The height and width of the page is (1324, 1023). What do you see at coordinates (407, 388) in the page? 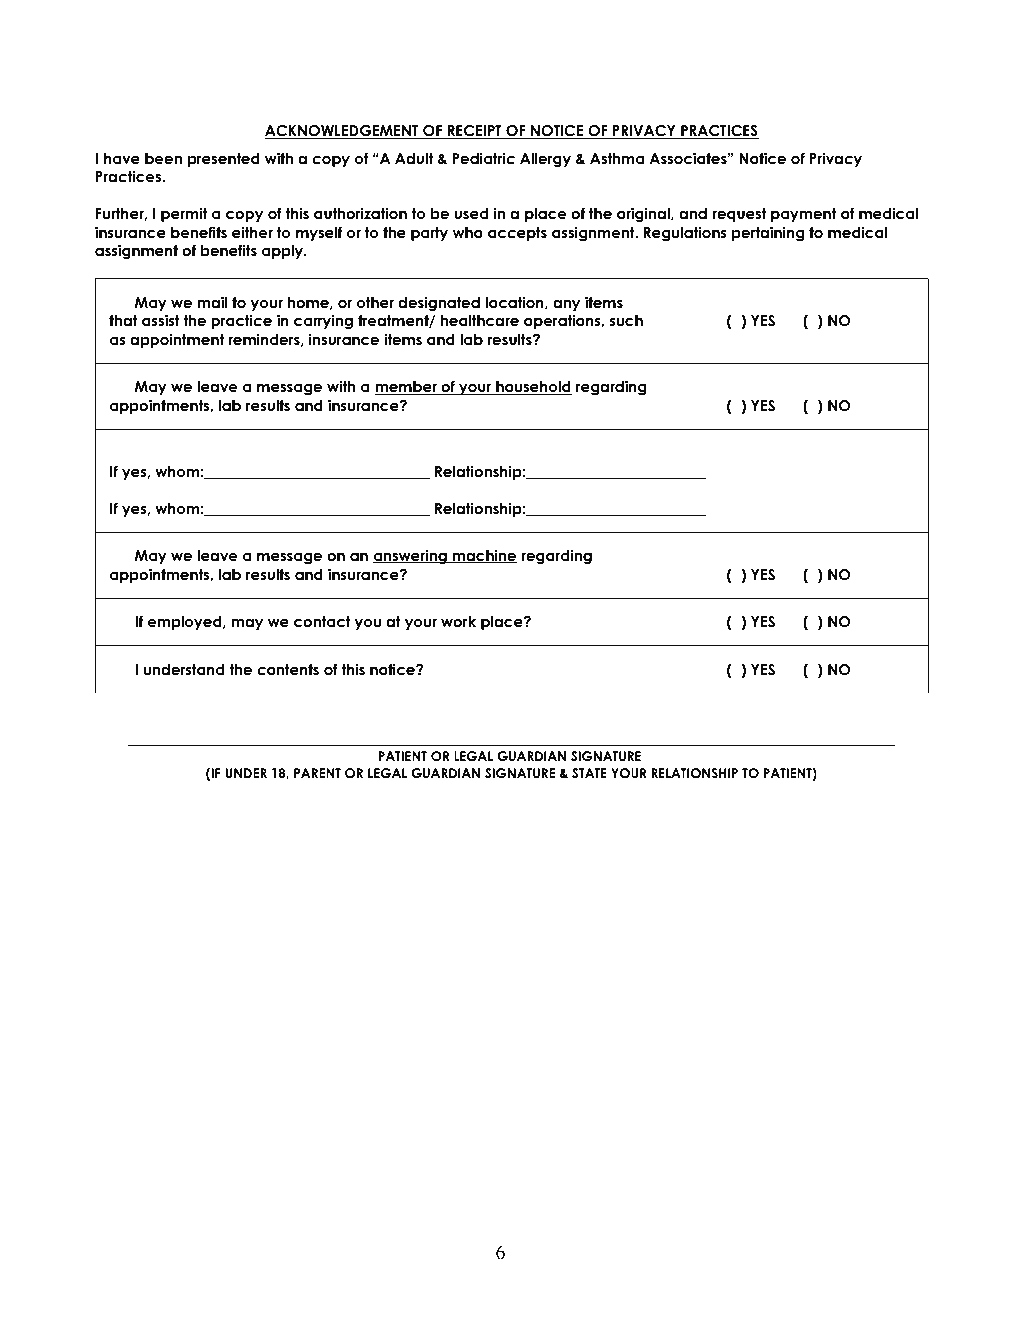
I see `member` at bounding box center [407, 388].
